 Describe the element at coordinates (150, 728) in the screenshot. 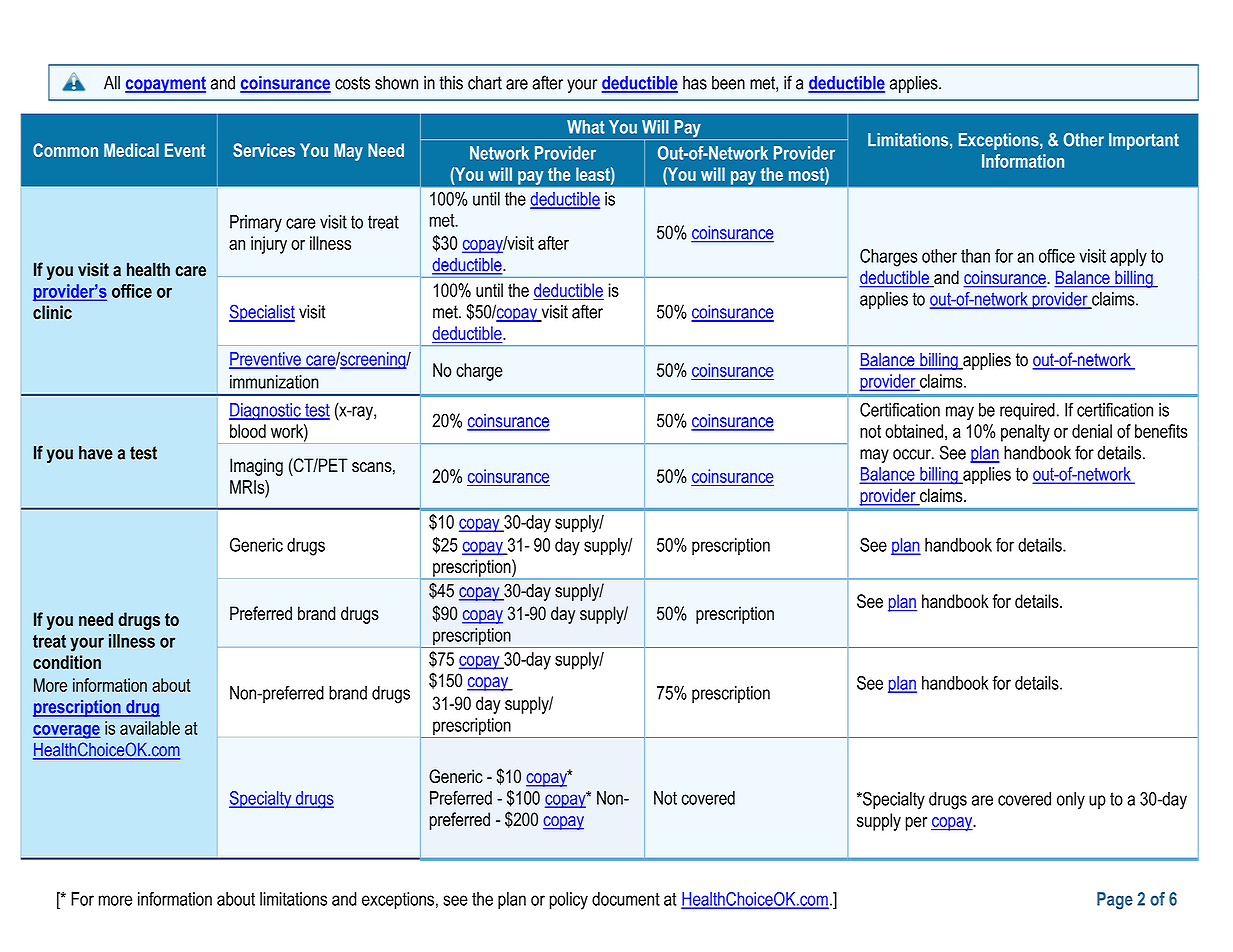

I see `available` at that location.
